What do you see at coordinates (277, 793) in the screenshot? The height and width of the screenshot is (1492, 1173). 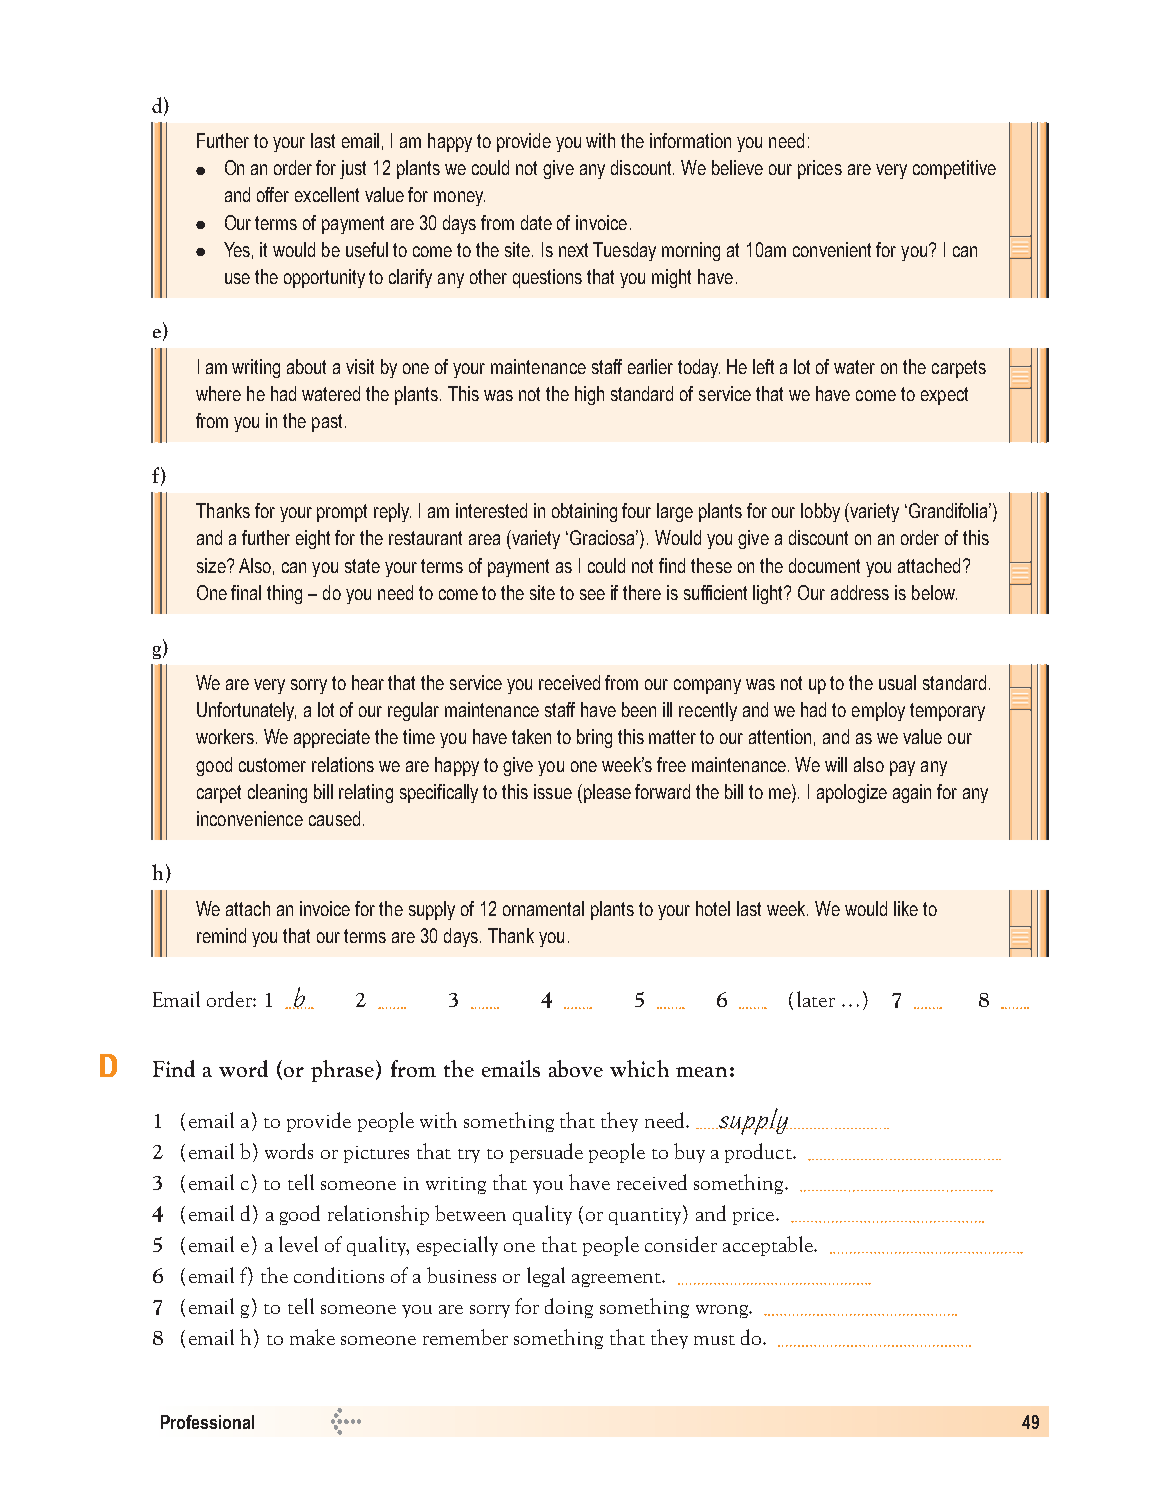 I see `cleaning` at bounding box center [277, 793].
